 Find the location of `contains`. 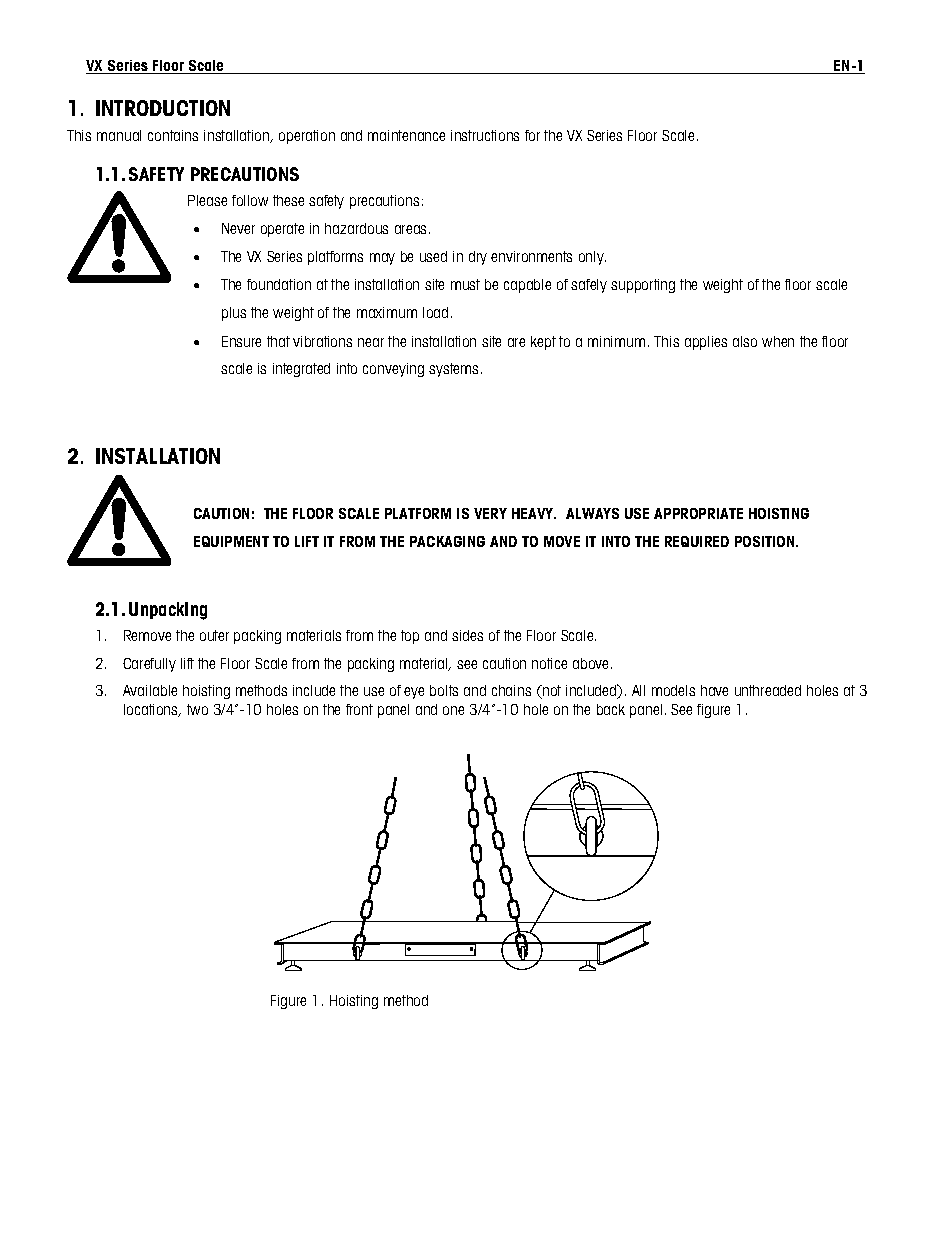

contains is located at coordinates (173, 135).
